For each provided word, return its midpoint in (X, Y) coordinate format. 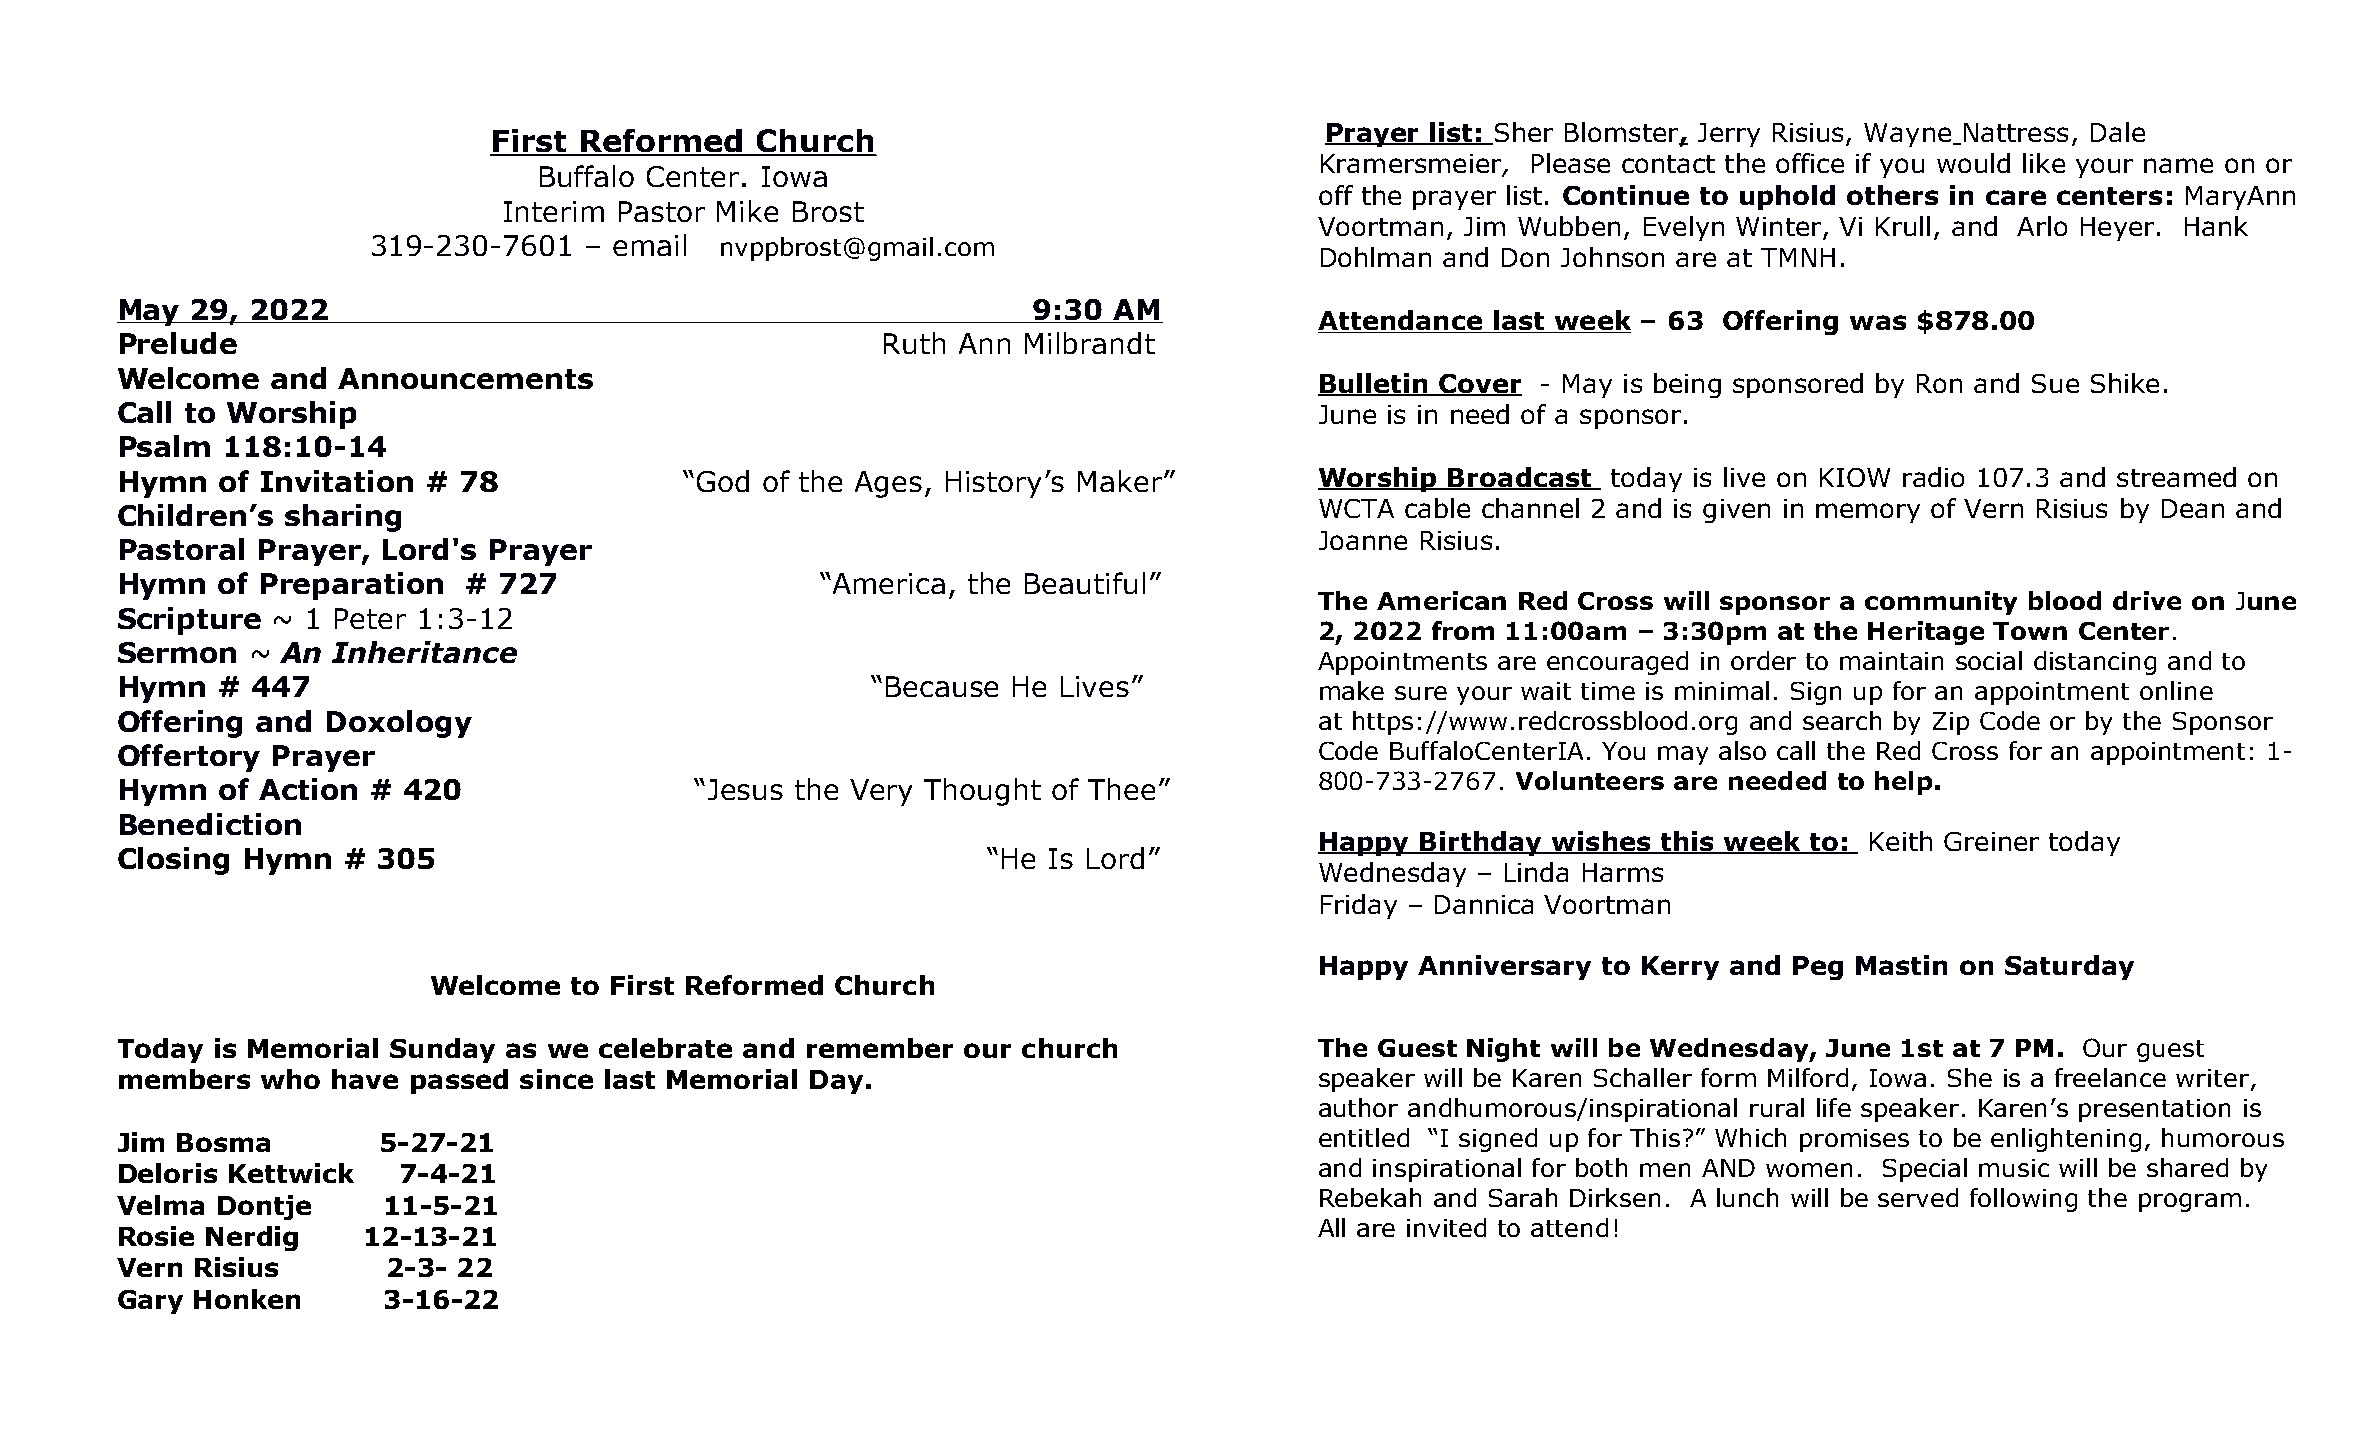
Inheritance (424, 652)
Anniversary (1504, 967)
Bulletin (1374, 384)
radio (1933, 477)
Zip (1951, 723)
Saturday (2069, 967)
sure (1421, 693)
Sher (1524, 132)
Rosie (156, 1236)
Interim (554, 211)
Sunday (442, 1050)
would (1973, 163)
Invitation (337, 481)
